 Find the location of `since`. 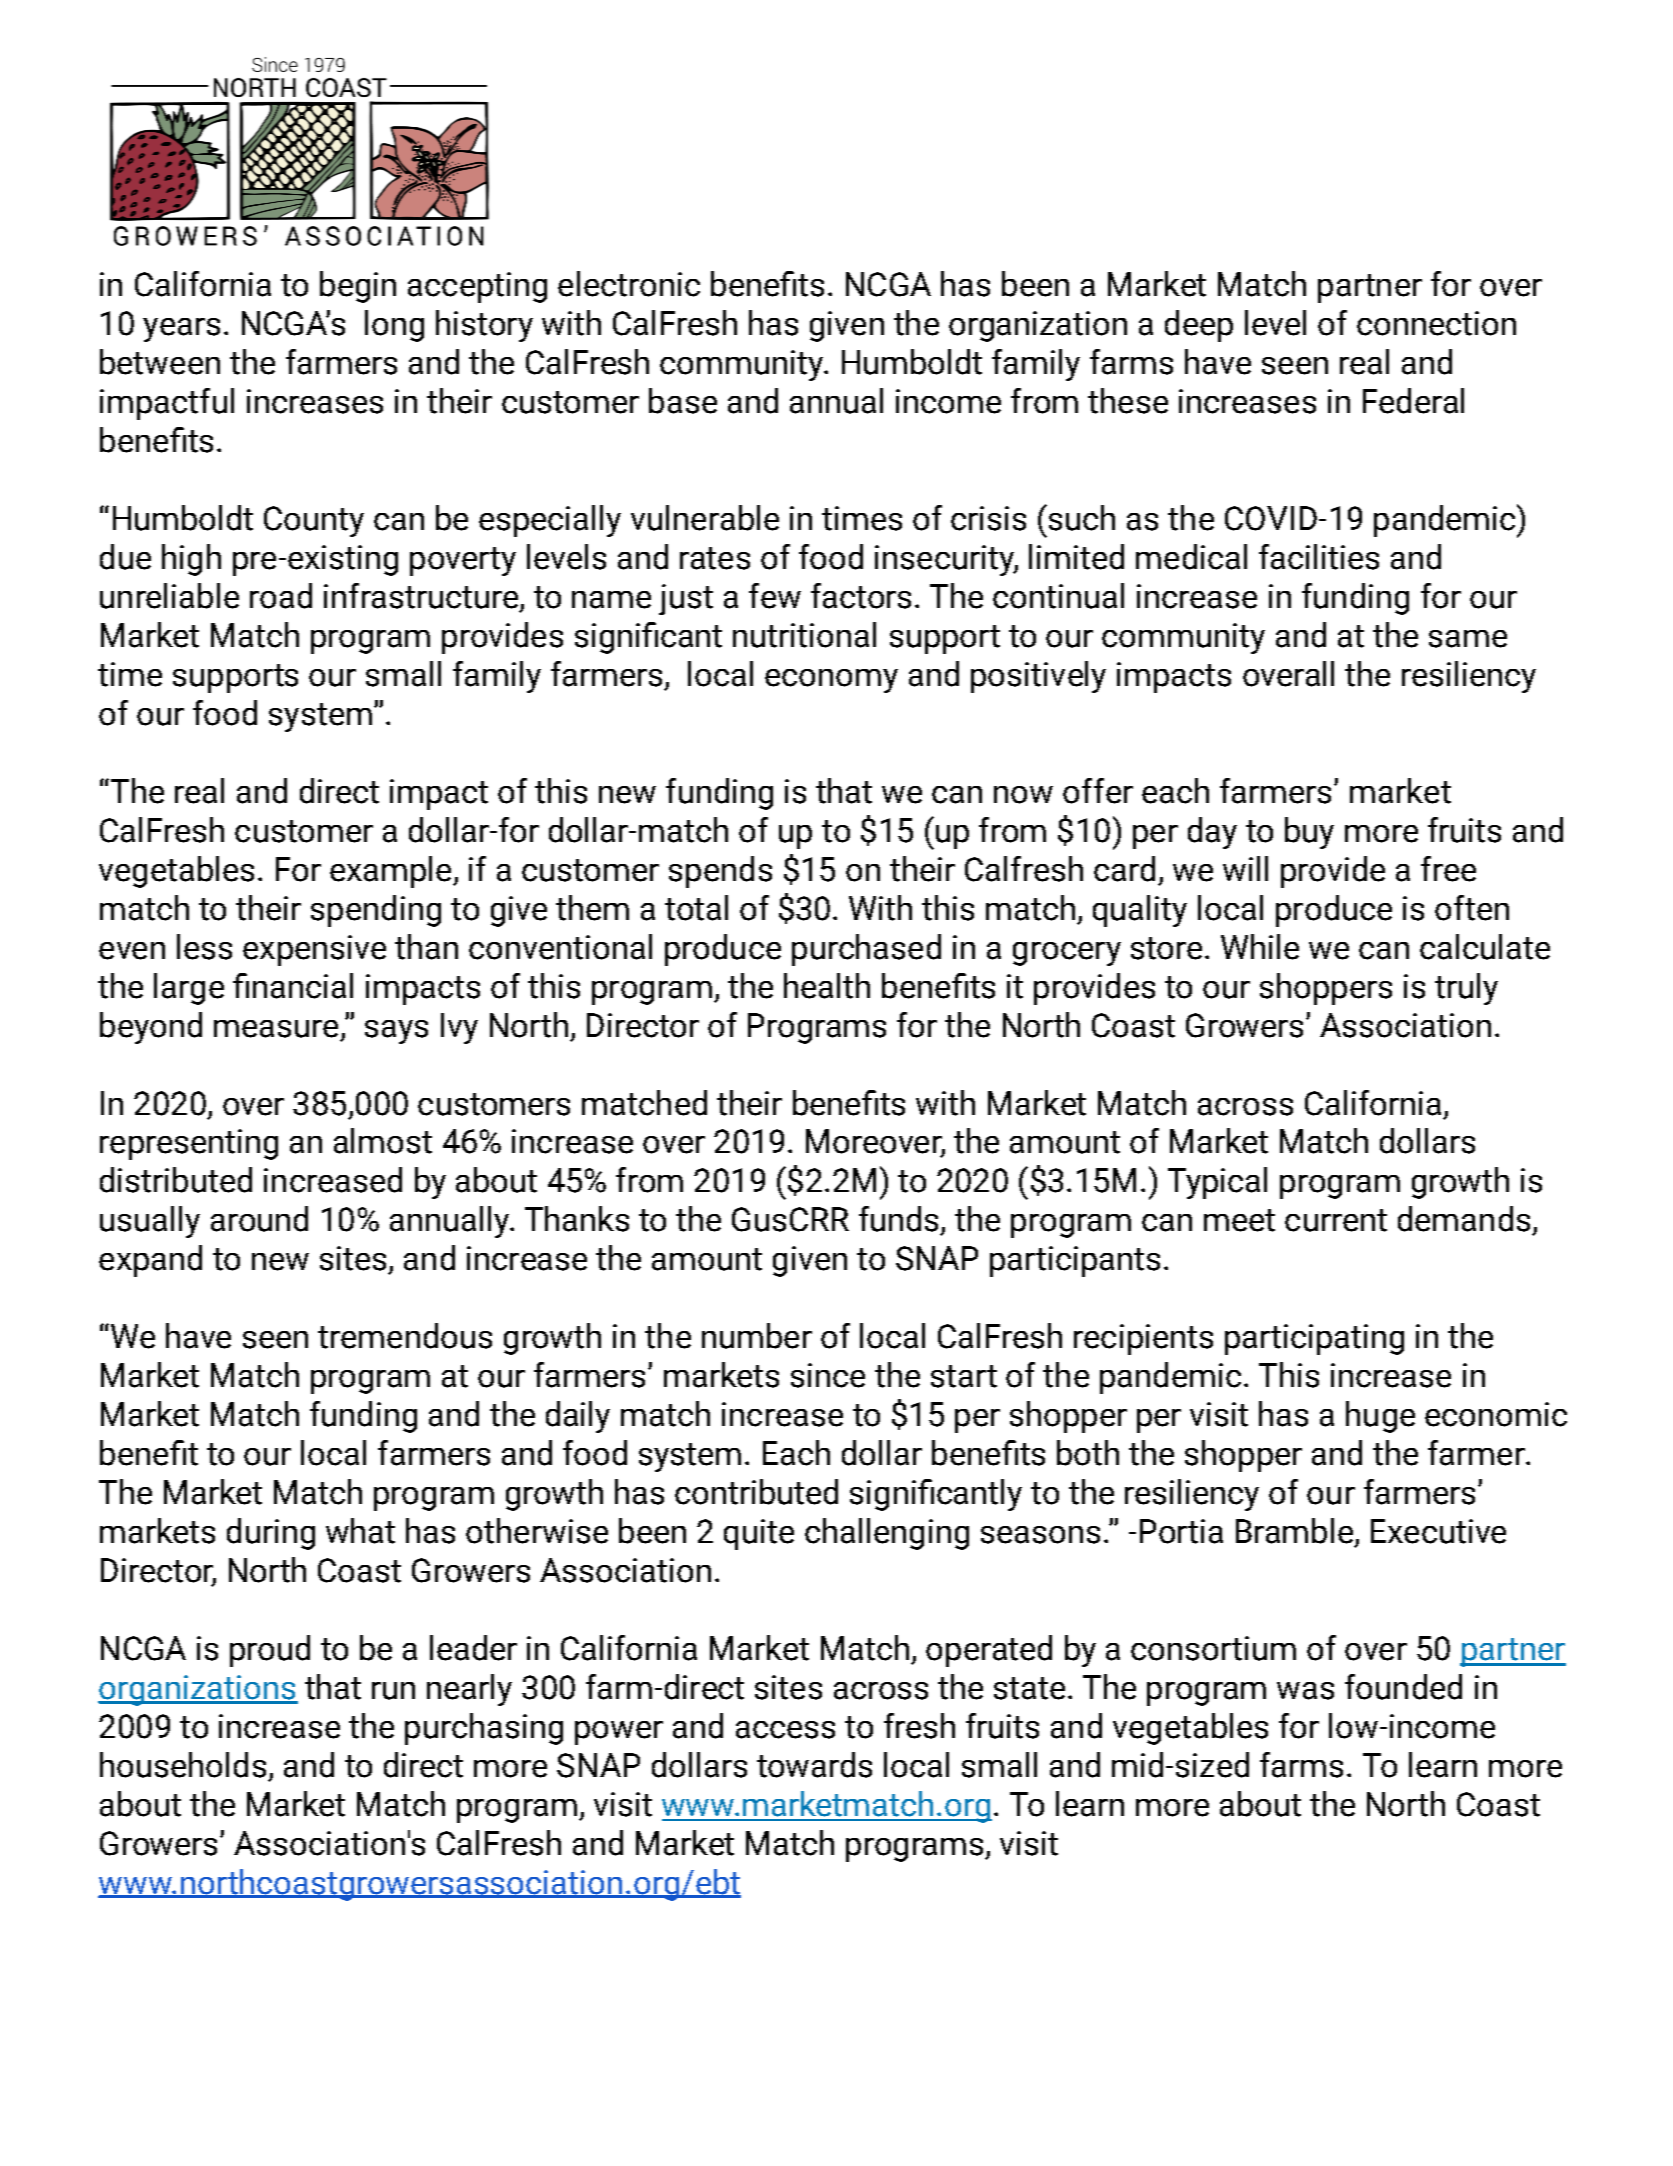

since is located at coordinates (828, 1375).
